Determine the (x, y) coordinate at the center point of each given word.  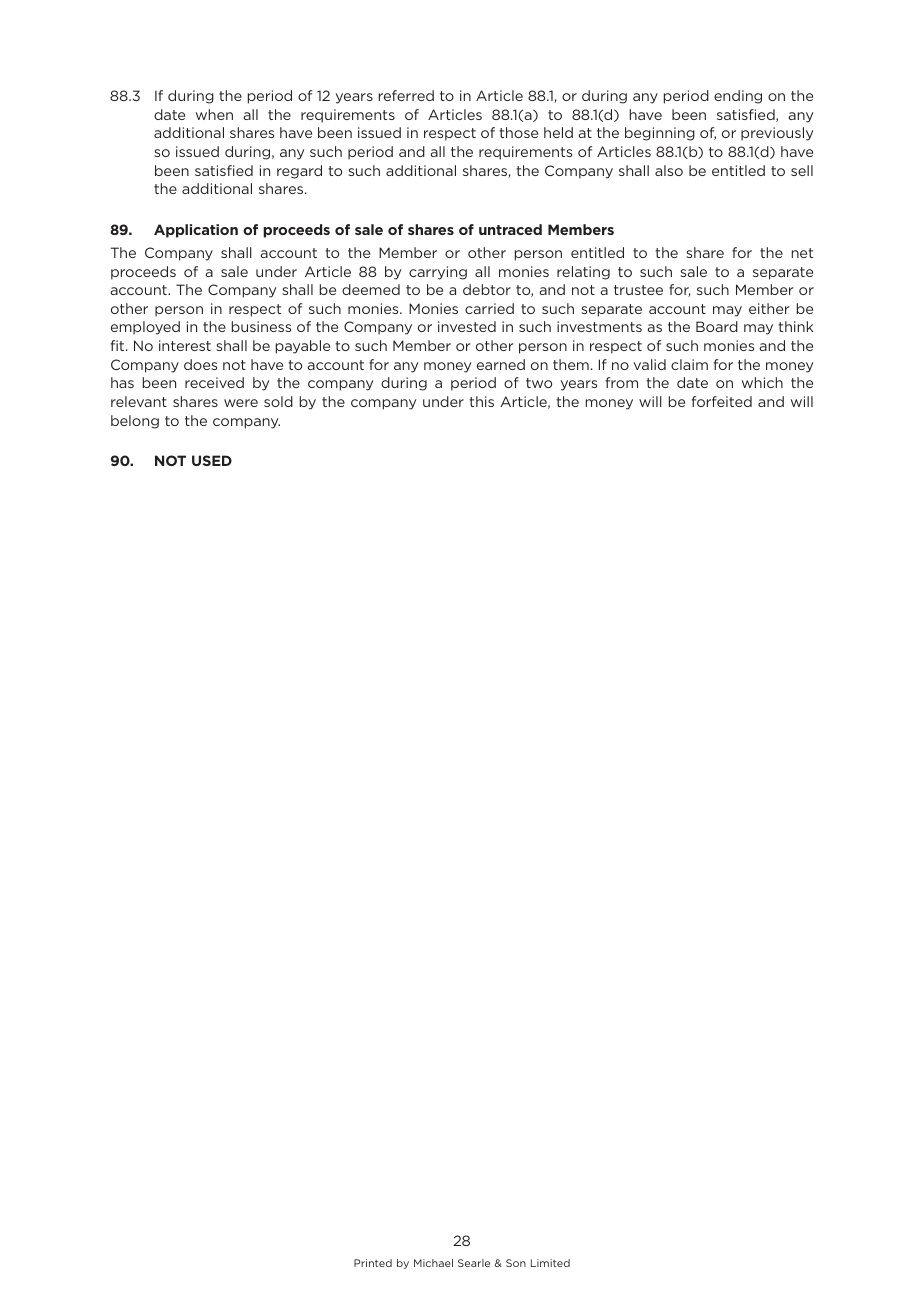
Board (717, 326)
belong (135, 422)
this (481, 401)
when (214, 114)
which (762, 382)
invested (467, 326)
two (539, 383)
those (518, 132)
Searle (474, 1263)
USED (212, 460)
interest (185, 345)
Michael (433, 1263)
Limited (550, 1263)
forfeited (721, 401)
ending (738, 97)
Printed (373, 1263)
